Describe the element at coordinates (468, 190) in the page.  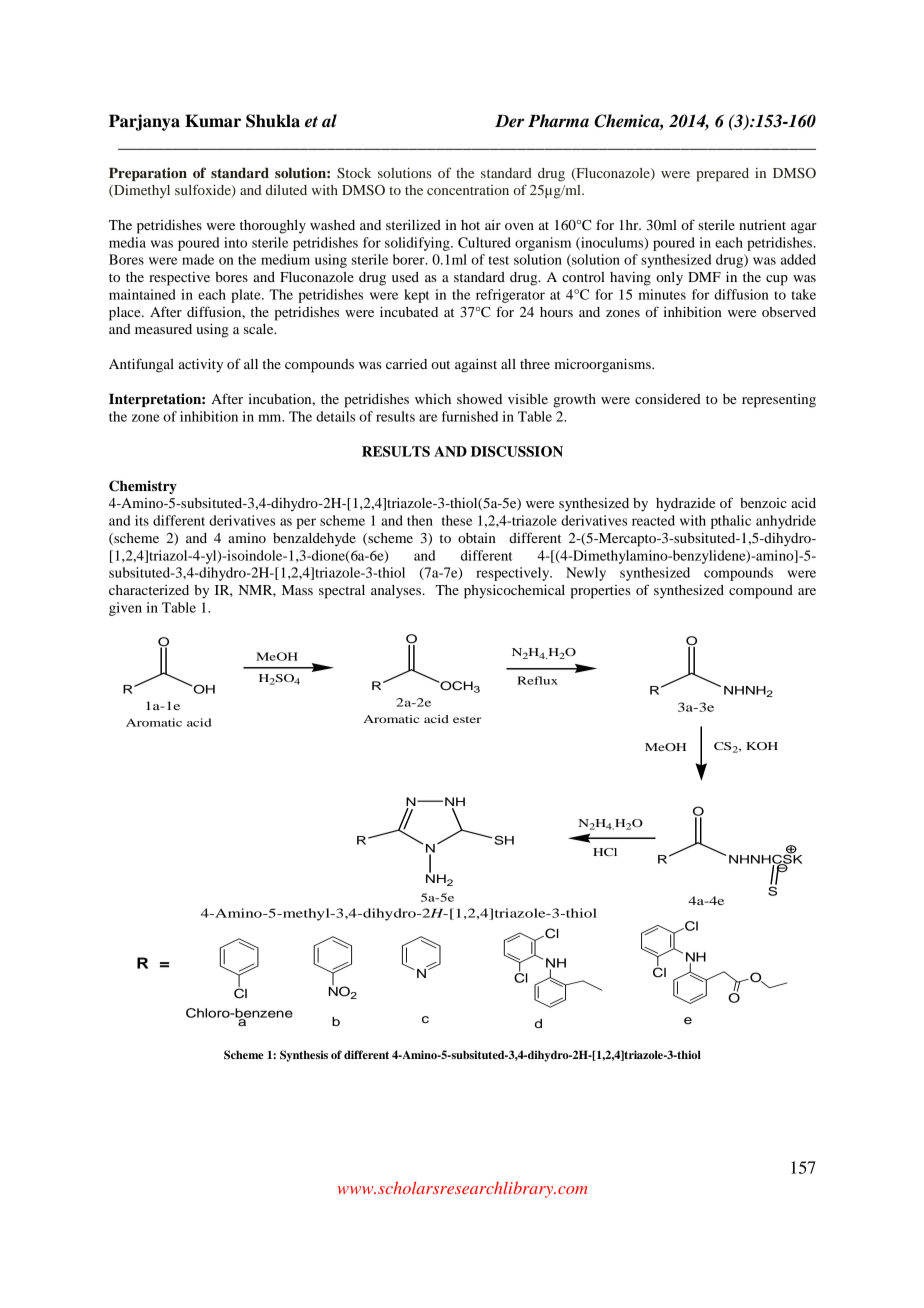
I see `concentration` at that location.
